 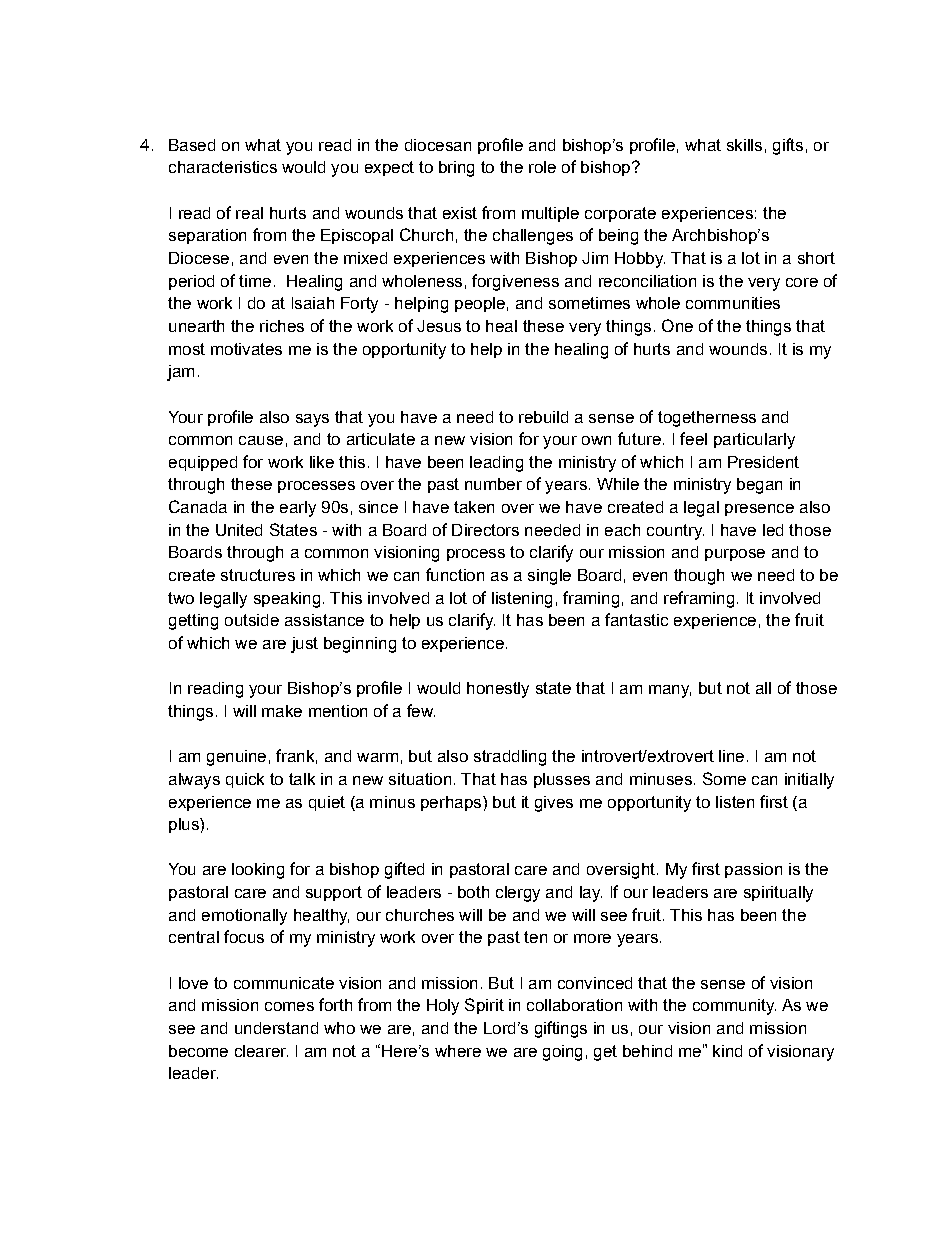 I want to click on quick, so click(x=245, y=780).
